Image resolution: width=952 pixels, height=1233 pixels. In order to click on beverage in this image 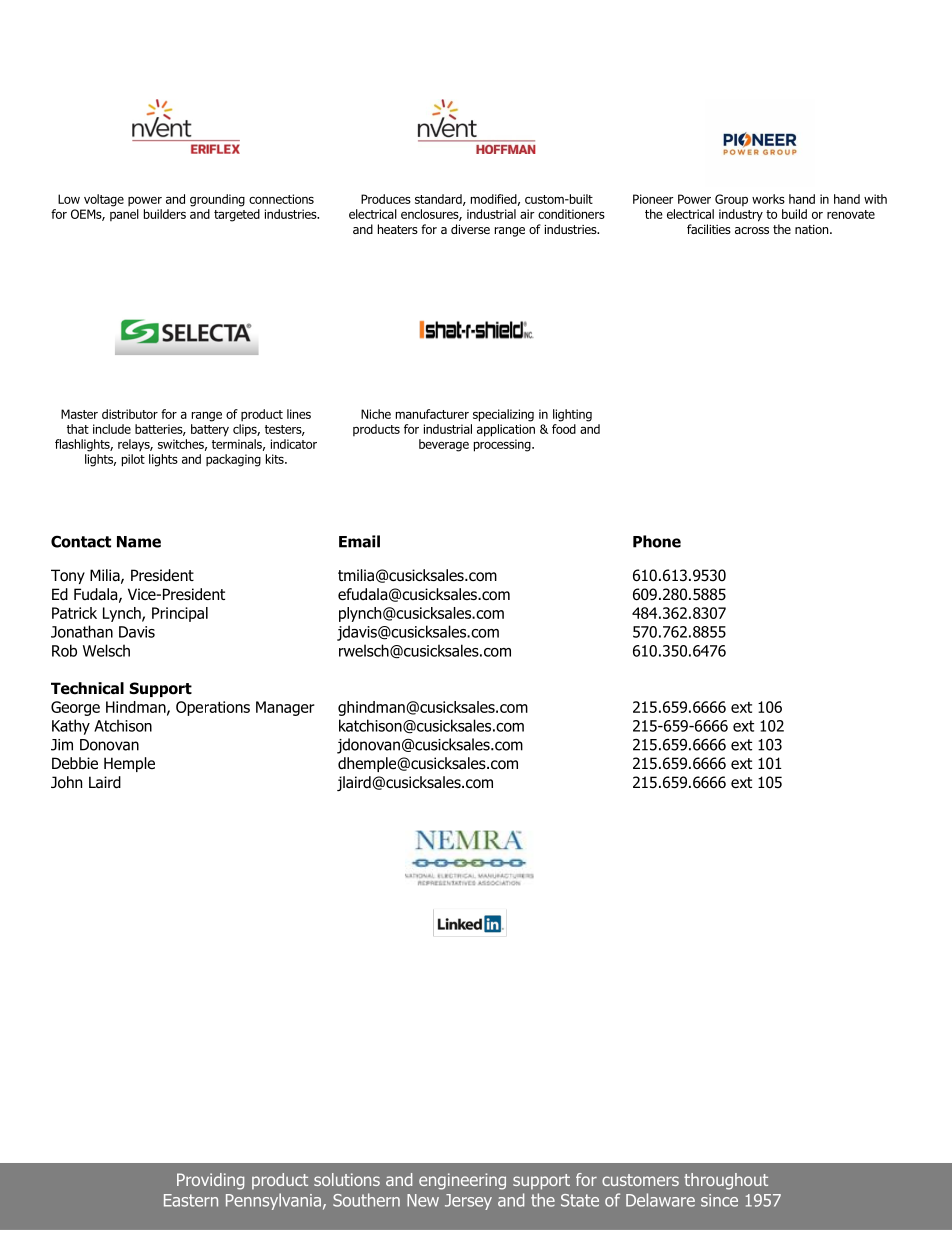, I will do `click(444, 445)`.
